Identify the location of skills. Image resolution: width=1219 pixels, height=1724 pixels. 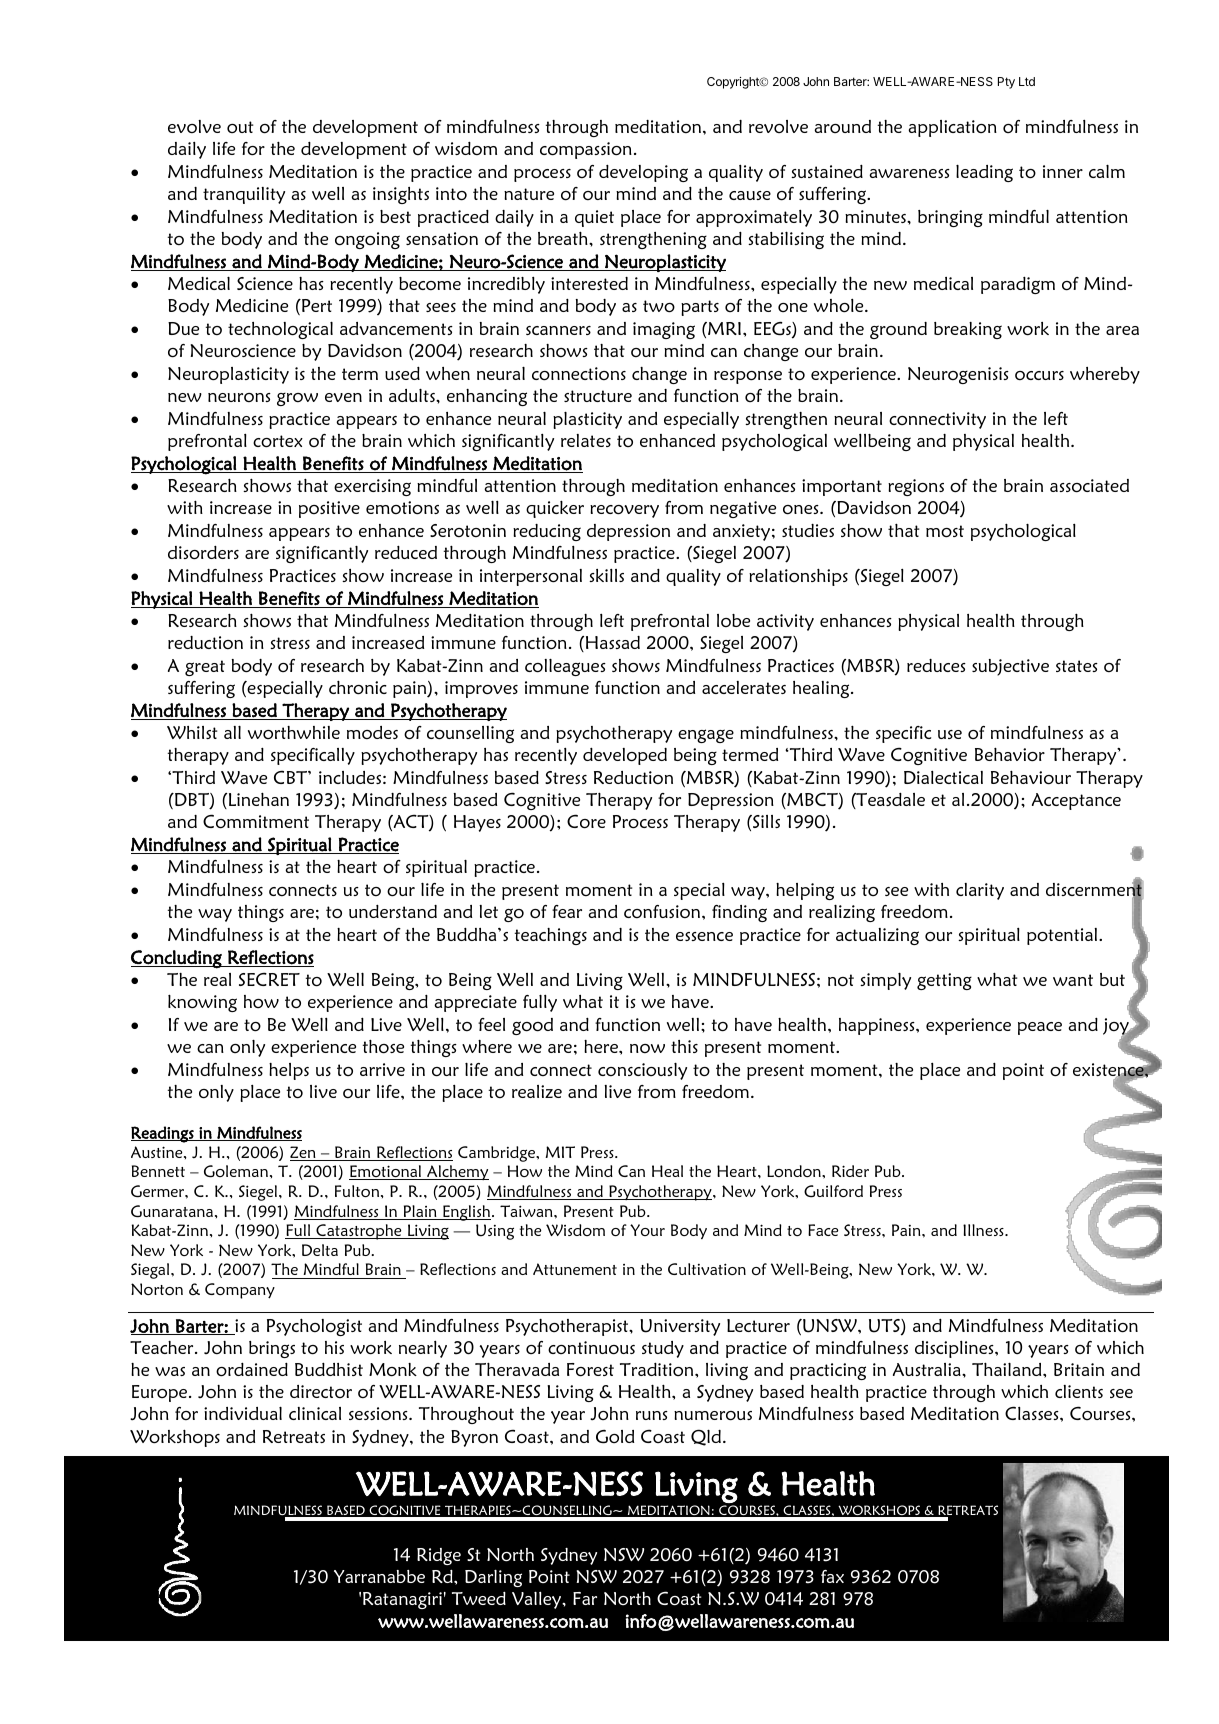
(606, 575).
